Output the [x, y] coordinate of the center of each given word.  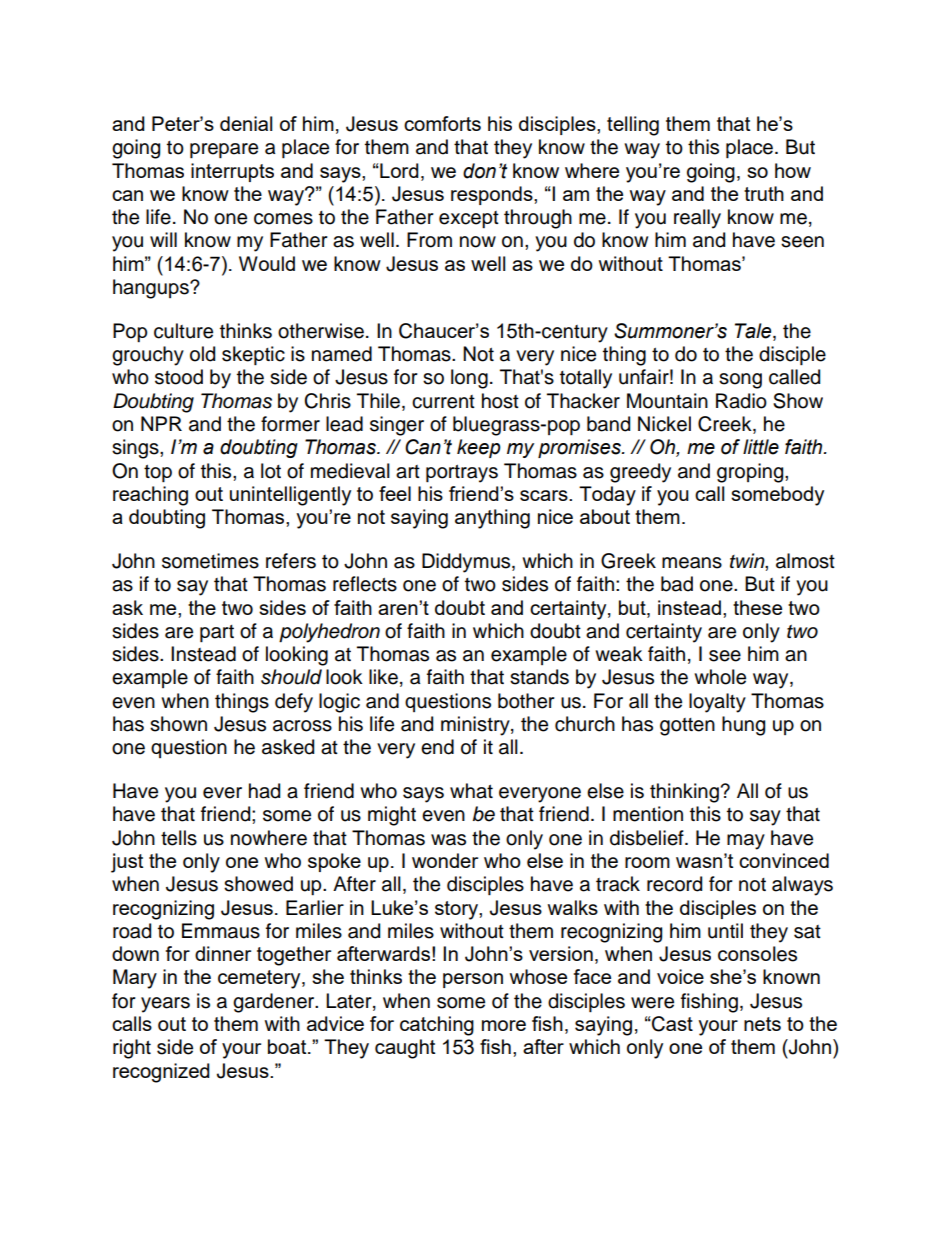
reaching [150, 496]
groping [751, 473]
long [469, 379]
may [746, 842]
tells [179, 838]
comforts [442, 123]
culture [183, 331]
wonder [445, 860]
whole [720, 677]
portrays [462, 473]
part [217, 633]
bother [526, 701]
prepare [224, 150]
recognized [161, 1073]
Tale [754, 331]
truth [764, 193]
